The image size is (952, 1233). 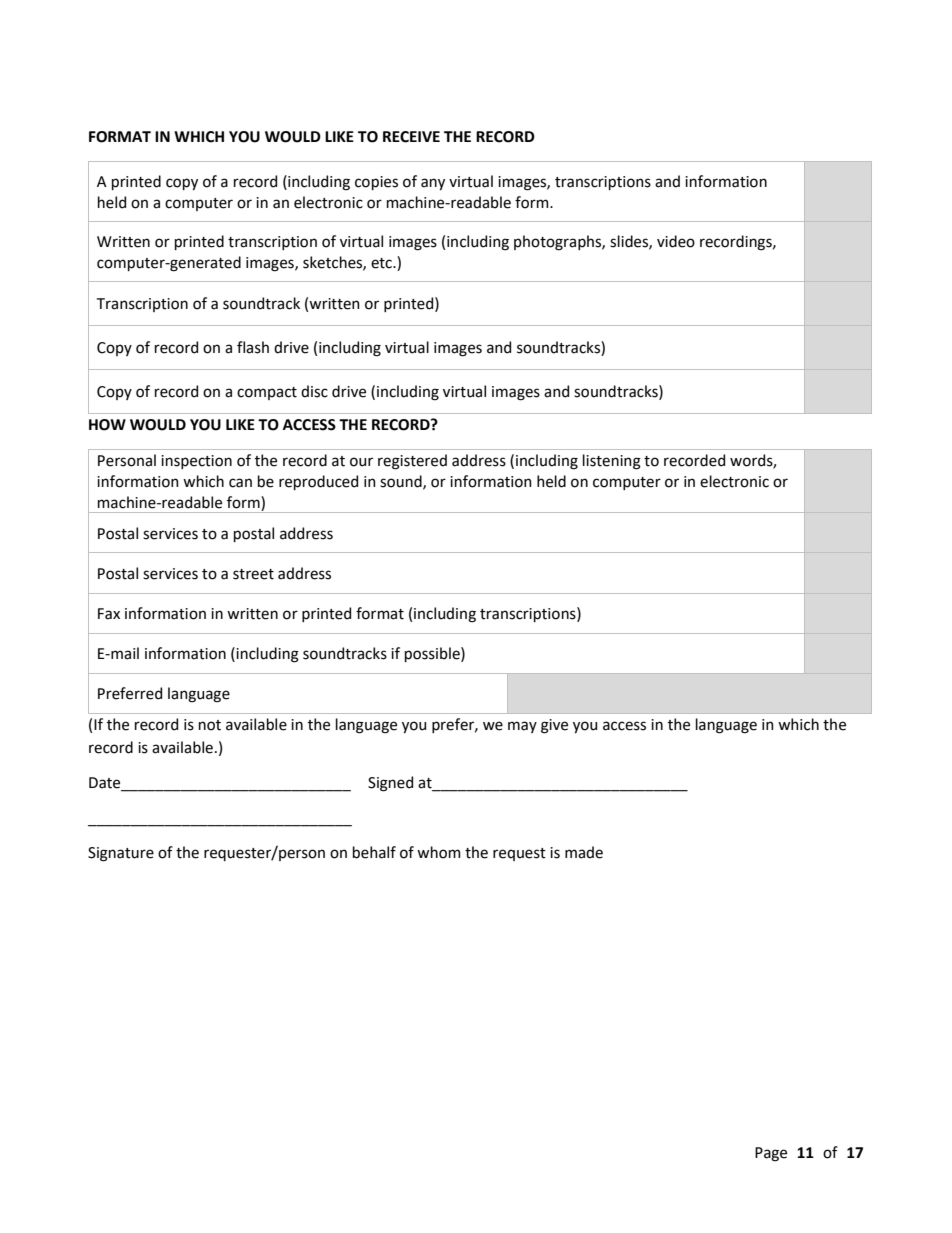 I want to click on Fax, so click(x=109, y=614).
